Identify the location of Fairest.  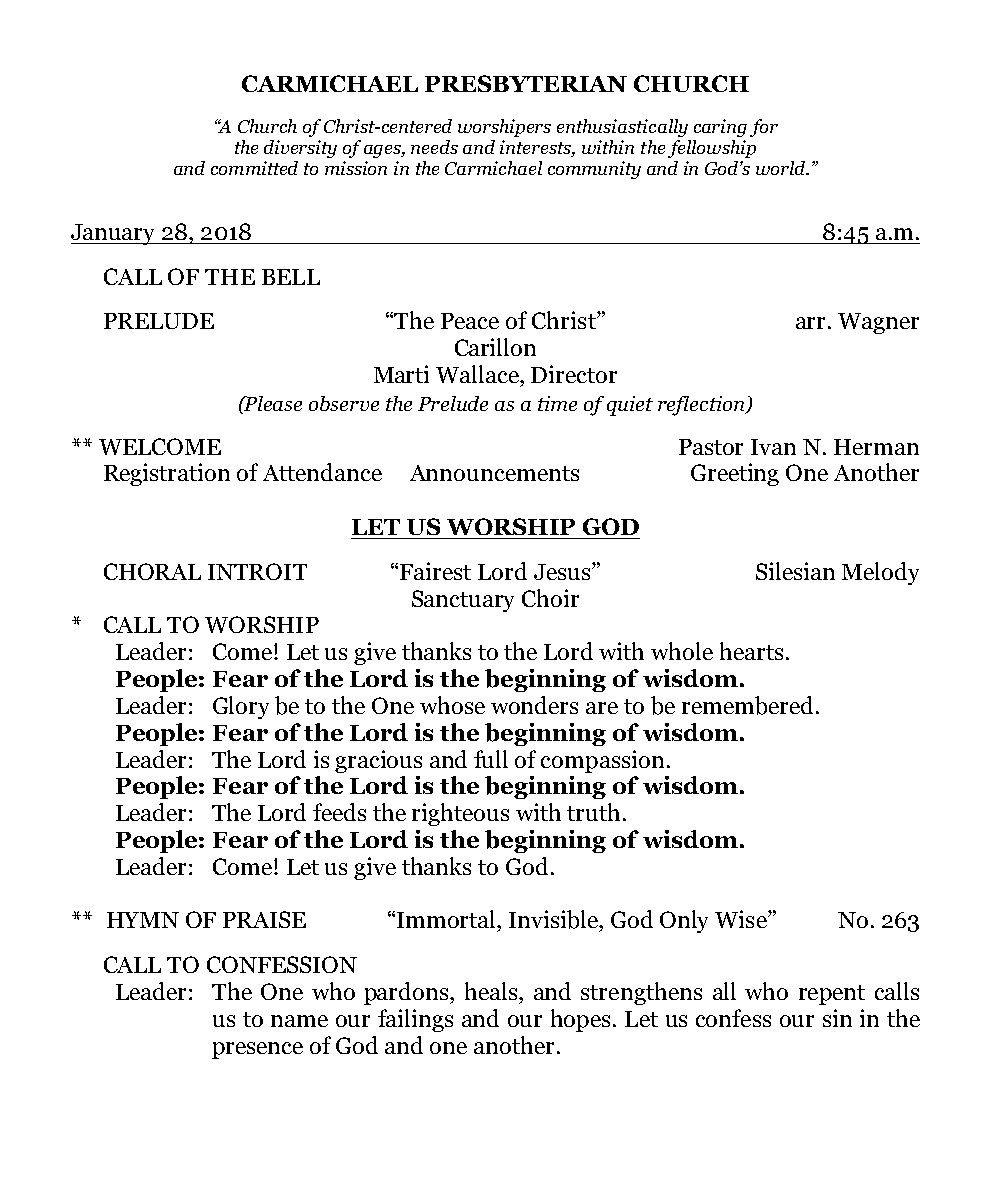
(435, 571).
